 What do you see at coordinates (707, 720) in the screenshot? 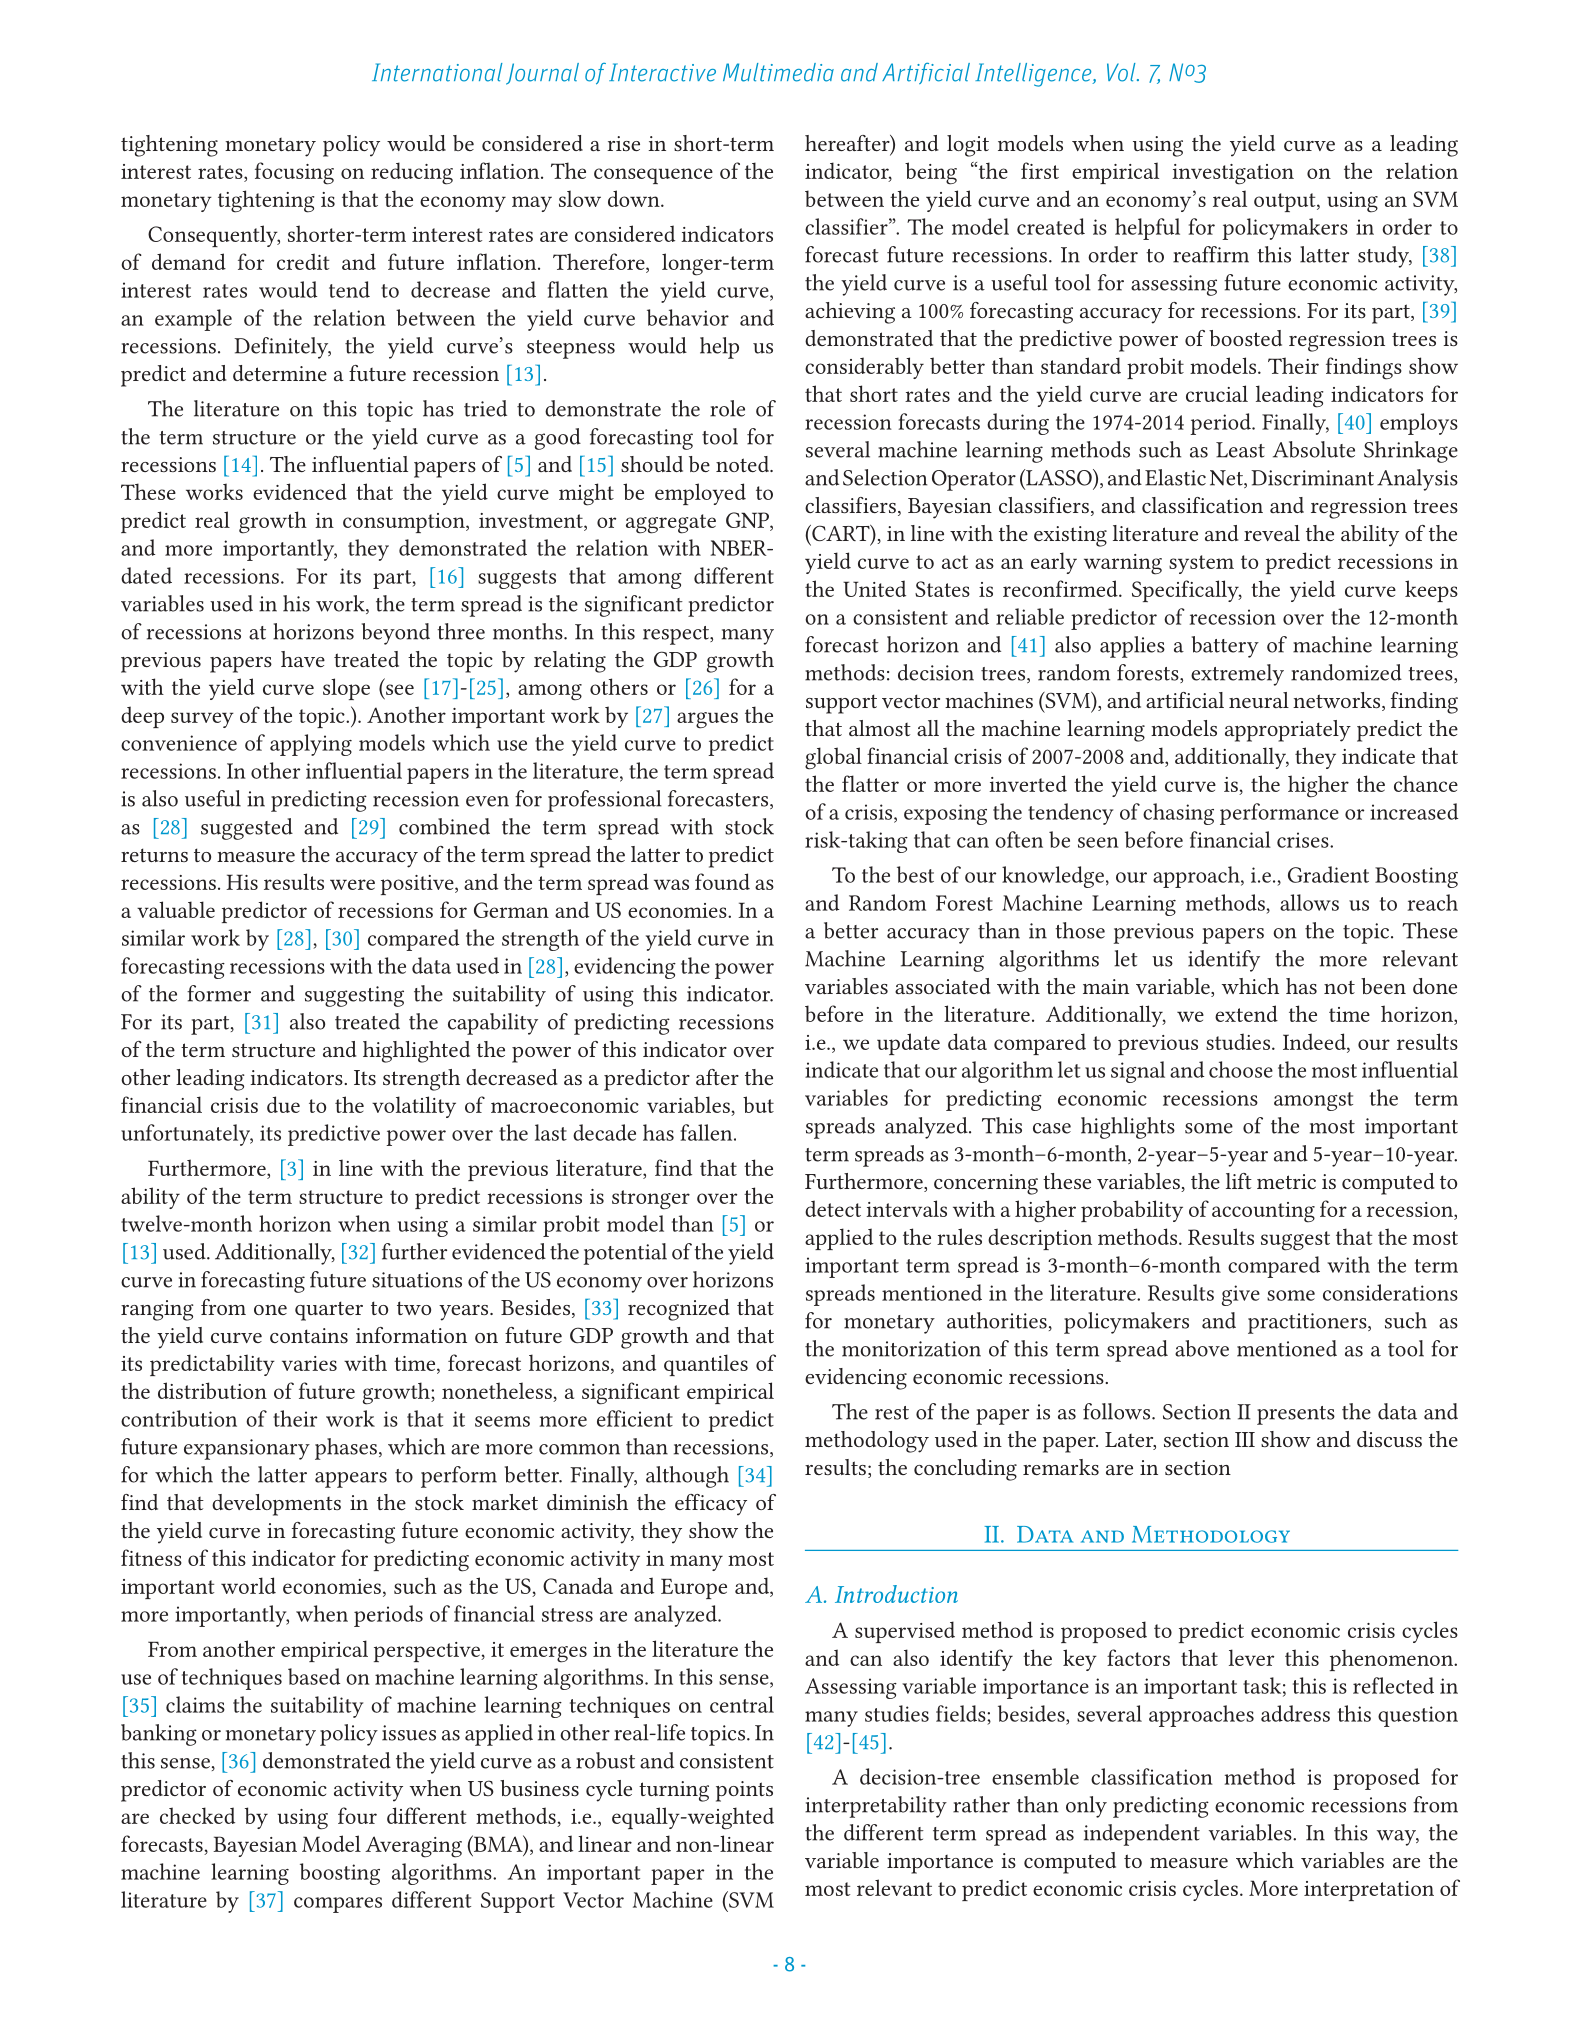
I see `argues` at bounding box center [707, 720].
